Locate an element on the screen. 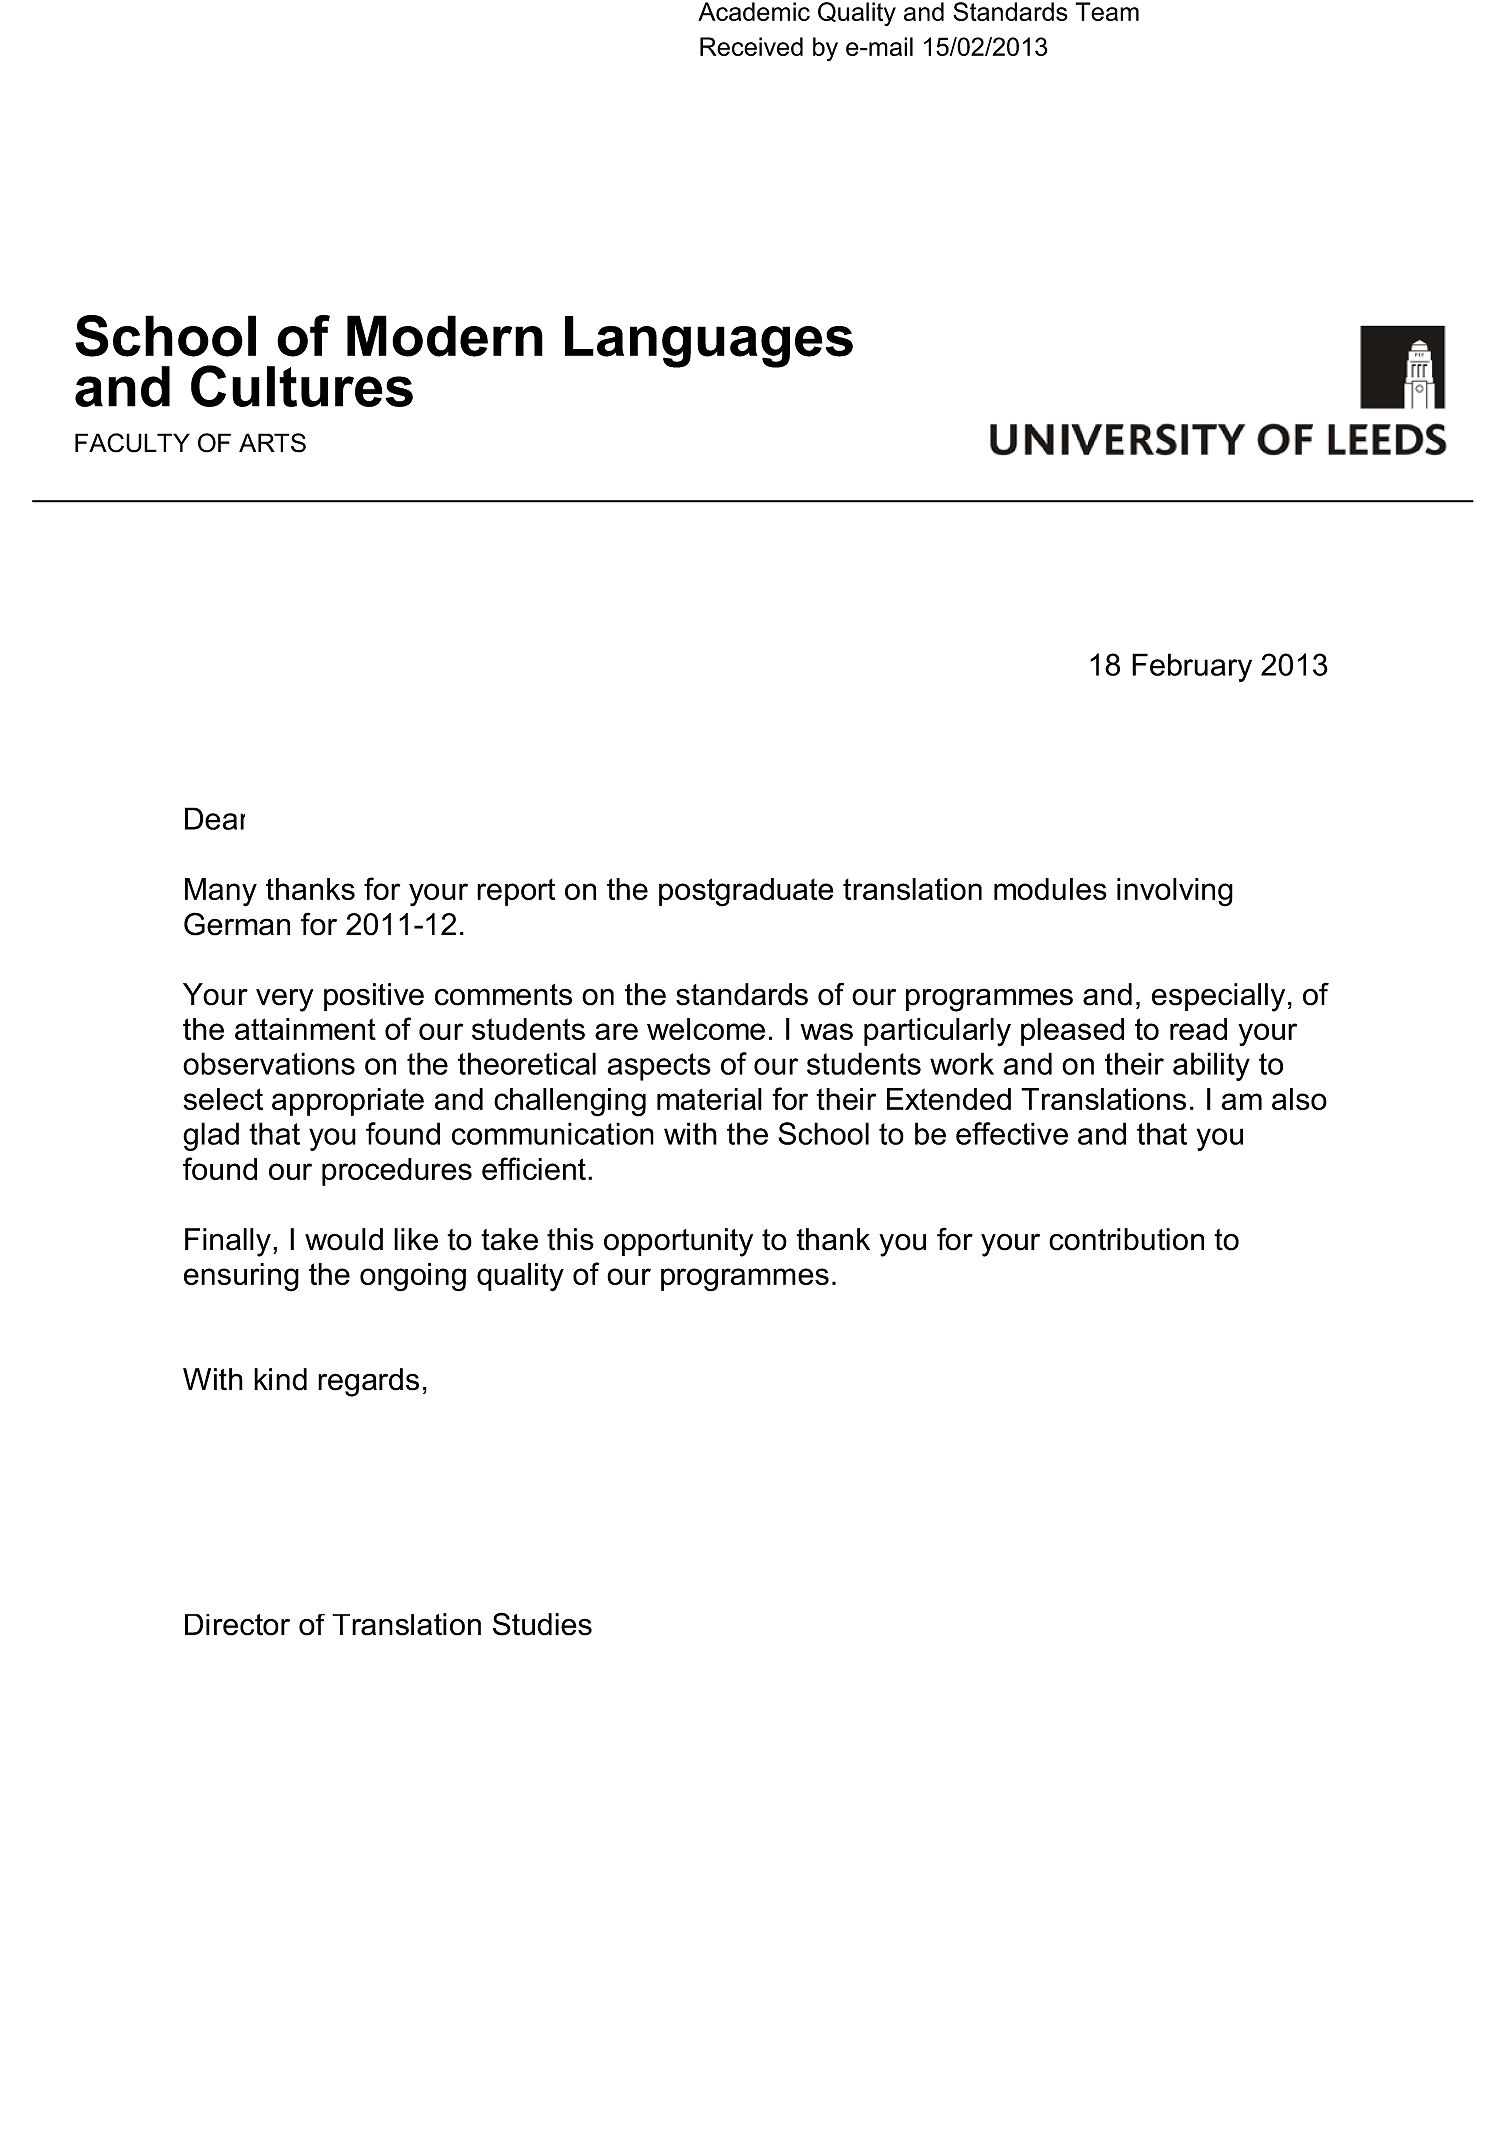  Cultures is located at coordinates (302, 386).
